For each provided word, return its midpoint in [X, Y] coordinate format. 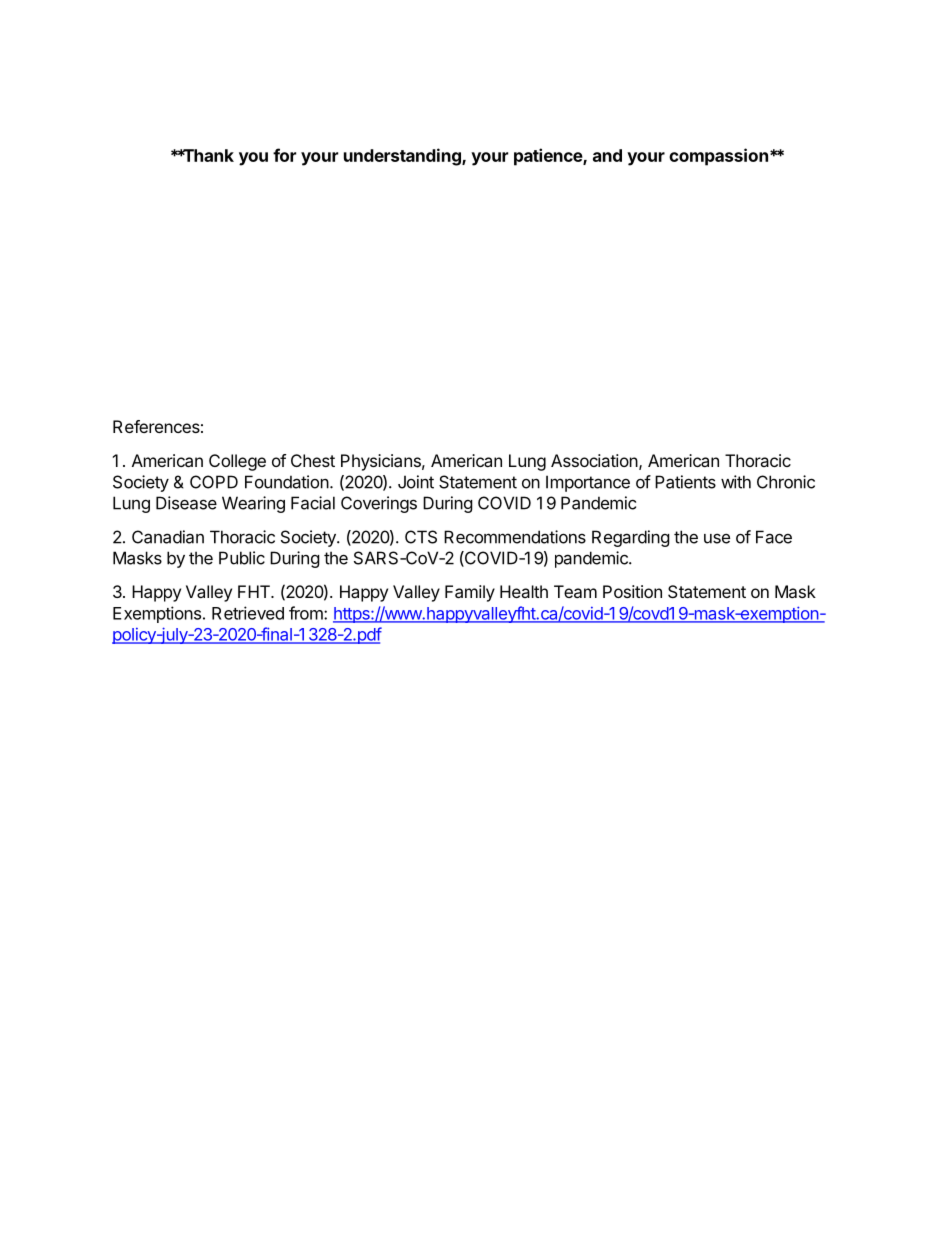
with [736, 482]
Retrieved [248, 613]
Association [594, 460]
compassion [718, 157]
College [237, 462]
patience [549, 157]
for [284, 155]
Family [470, 593]
